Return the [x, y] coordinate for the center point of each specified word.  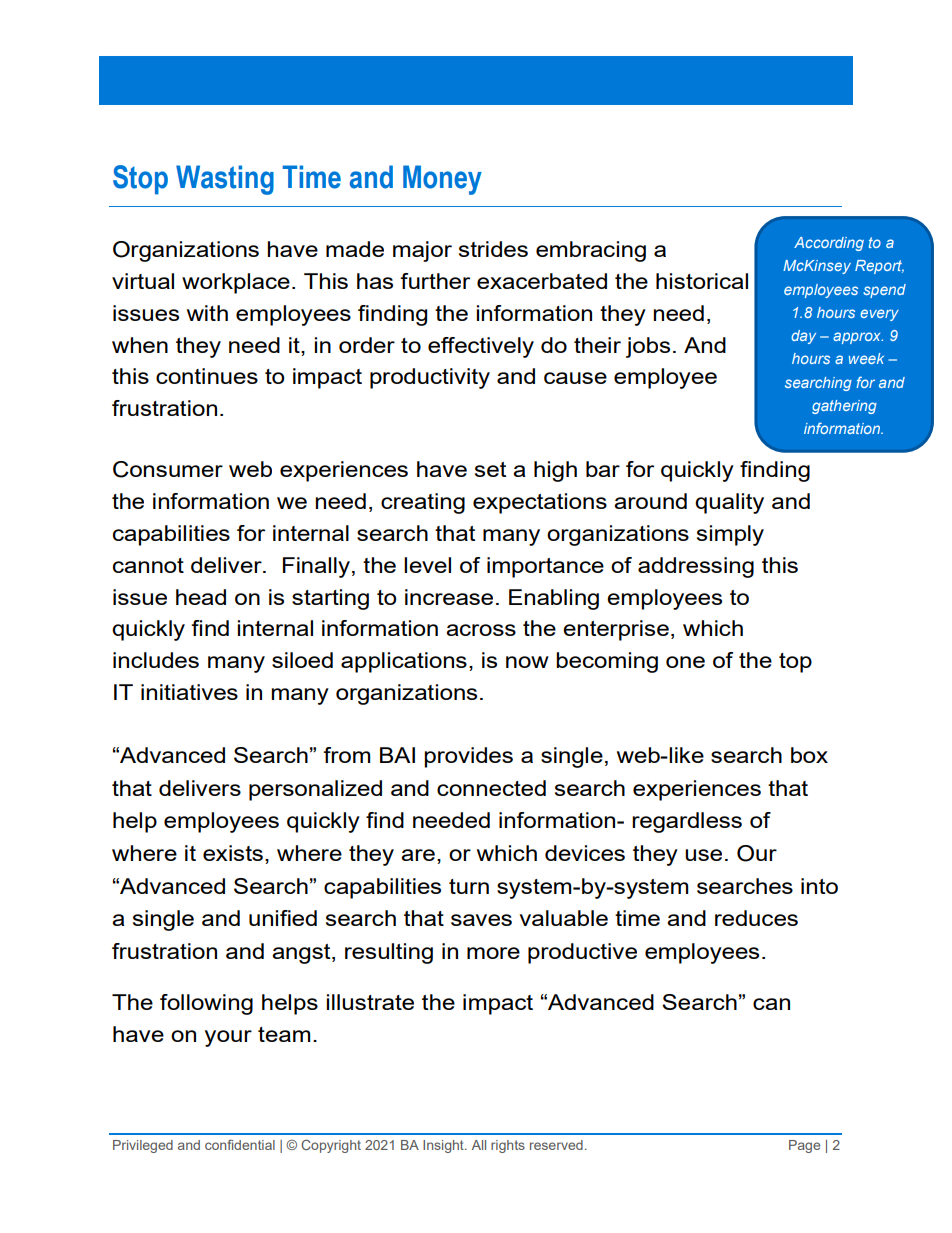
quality [729, 503]
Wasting [225, 180]
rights [508, 1146]
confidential [240, 1144]
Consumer [168, 469]
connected [491, 788]
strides [493, 249]
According [829, 244]
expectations [540, 503]
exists [233, 853]
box [809, 755]
